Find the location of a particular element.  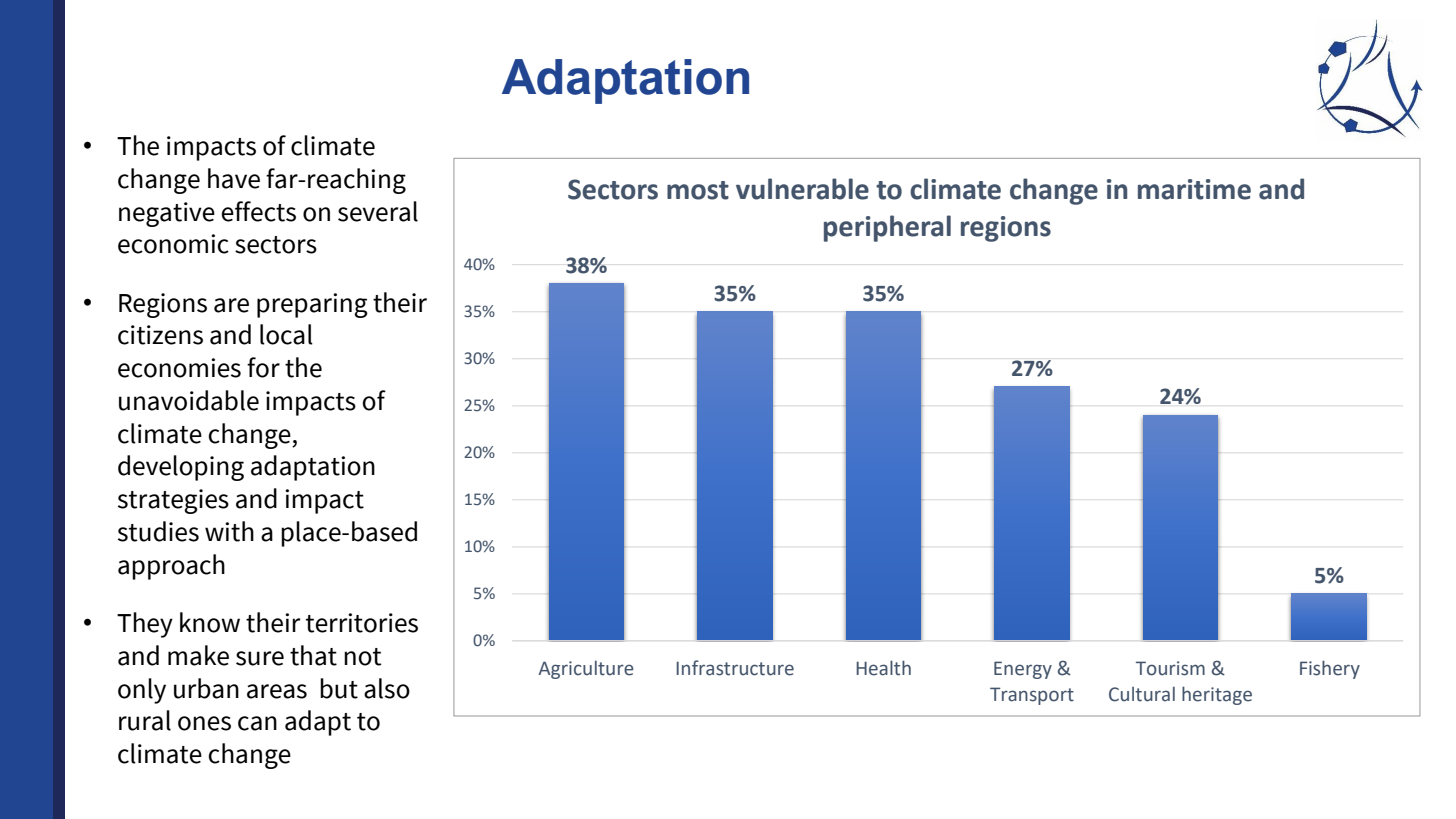

Infrastructure is located at coordinates (735, 668).
